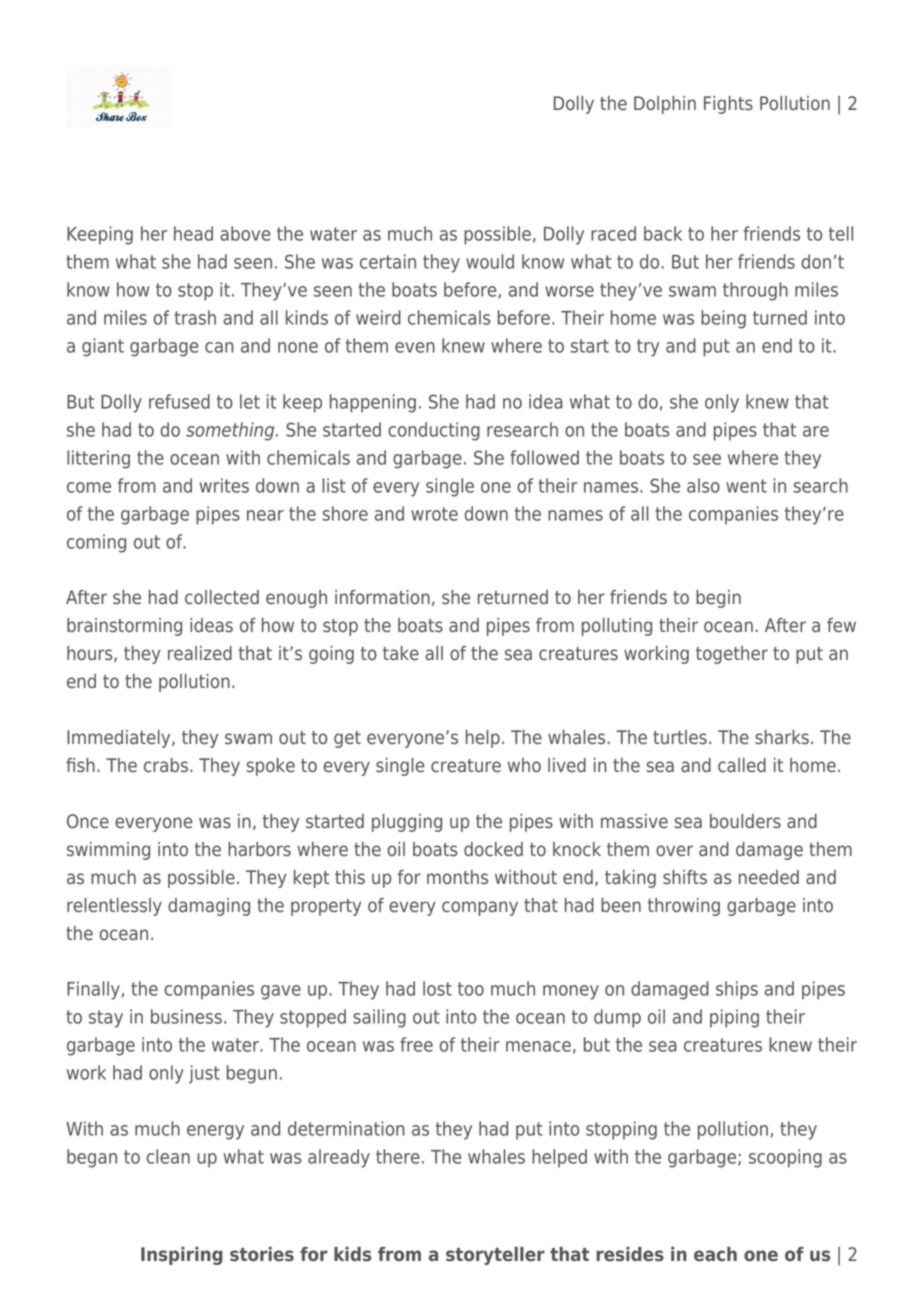  I want to click on went, so click(746, 486).
